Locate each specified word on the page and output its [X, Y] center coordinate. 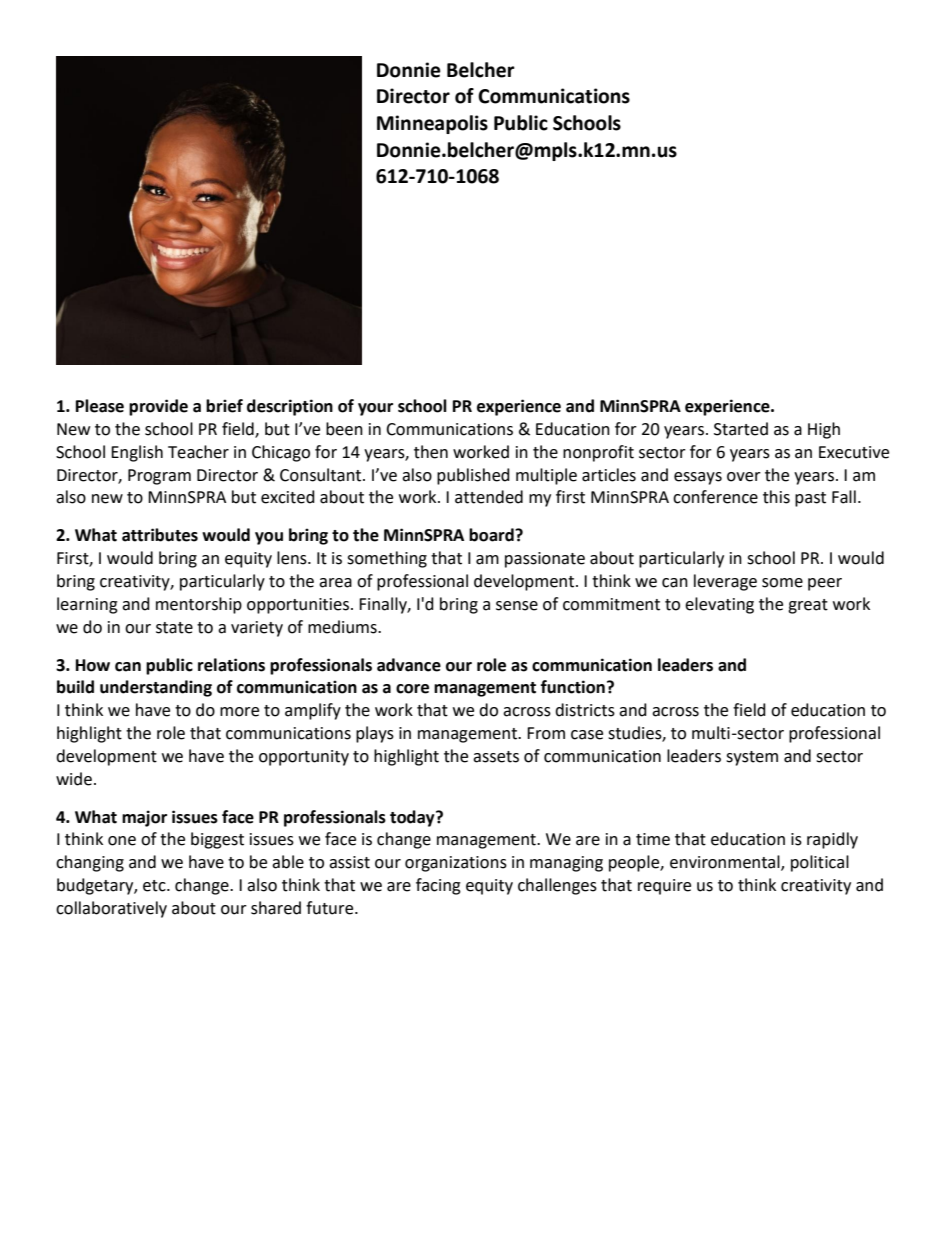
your [375, 409]
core [412, 689]
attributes [160, 535]
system [752, 758]
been [344, 429]
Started [741, 429]
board [492, 535]
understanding [156, 688]
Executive [854, 452]
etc [155, 886]
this [776, 497]
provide [158, 407]
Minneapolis [432, 124]
